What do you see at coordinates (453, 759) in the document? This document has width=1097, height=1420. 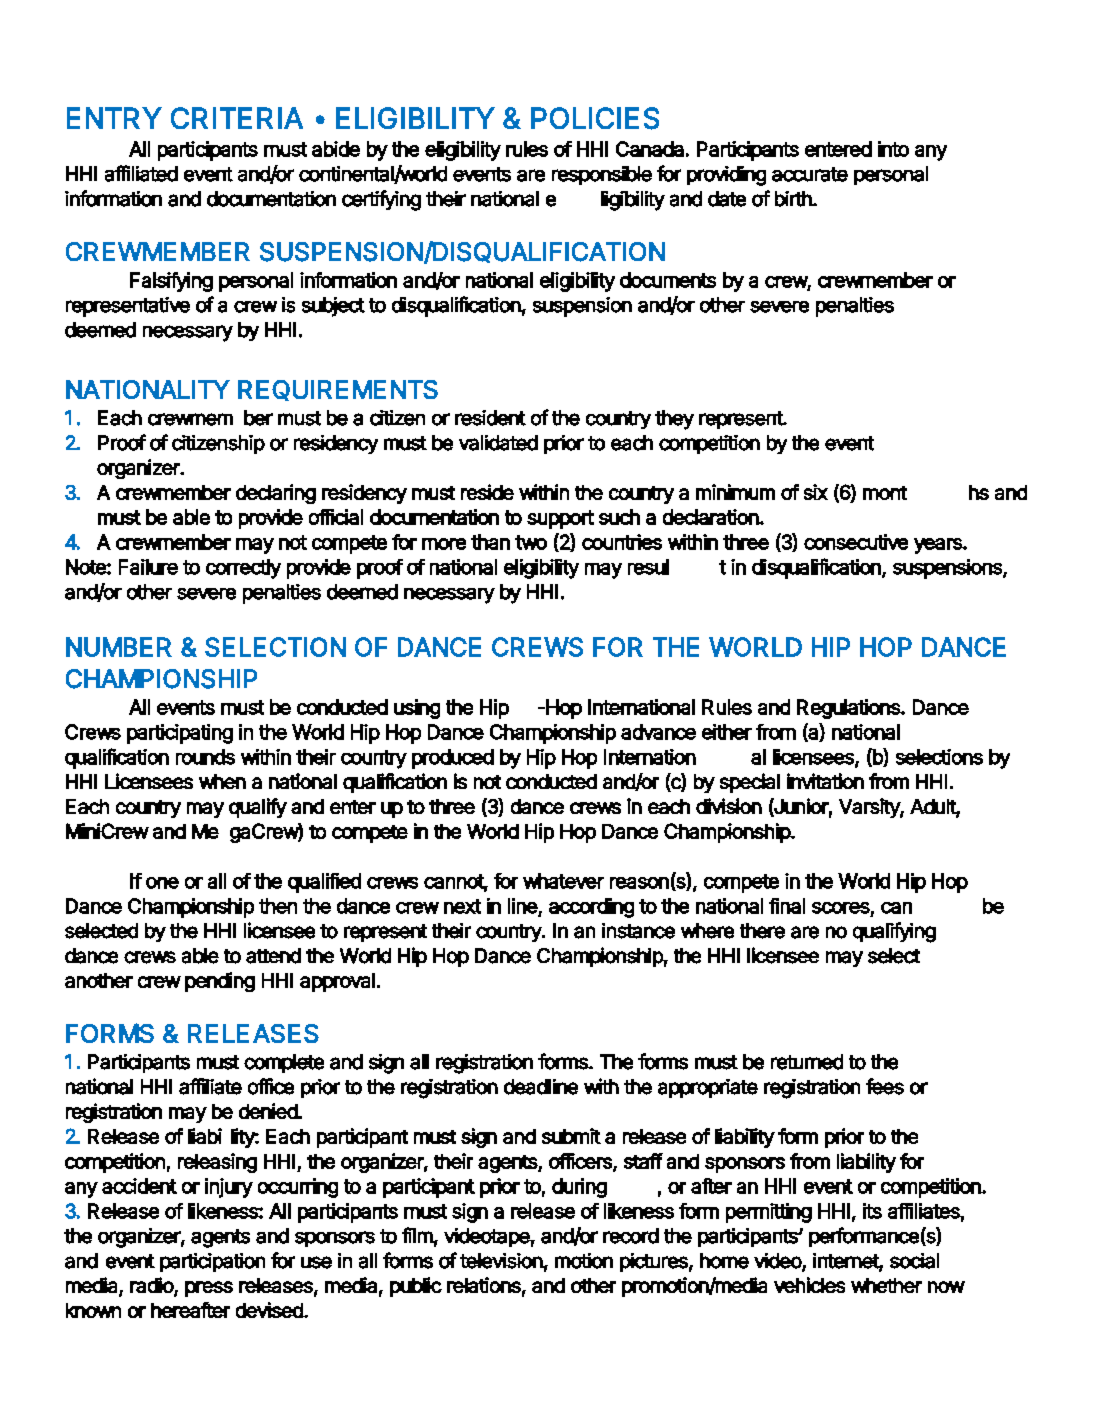 I see `produced` at bounding box center [453, 759].
